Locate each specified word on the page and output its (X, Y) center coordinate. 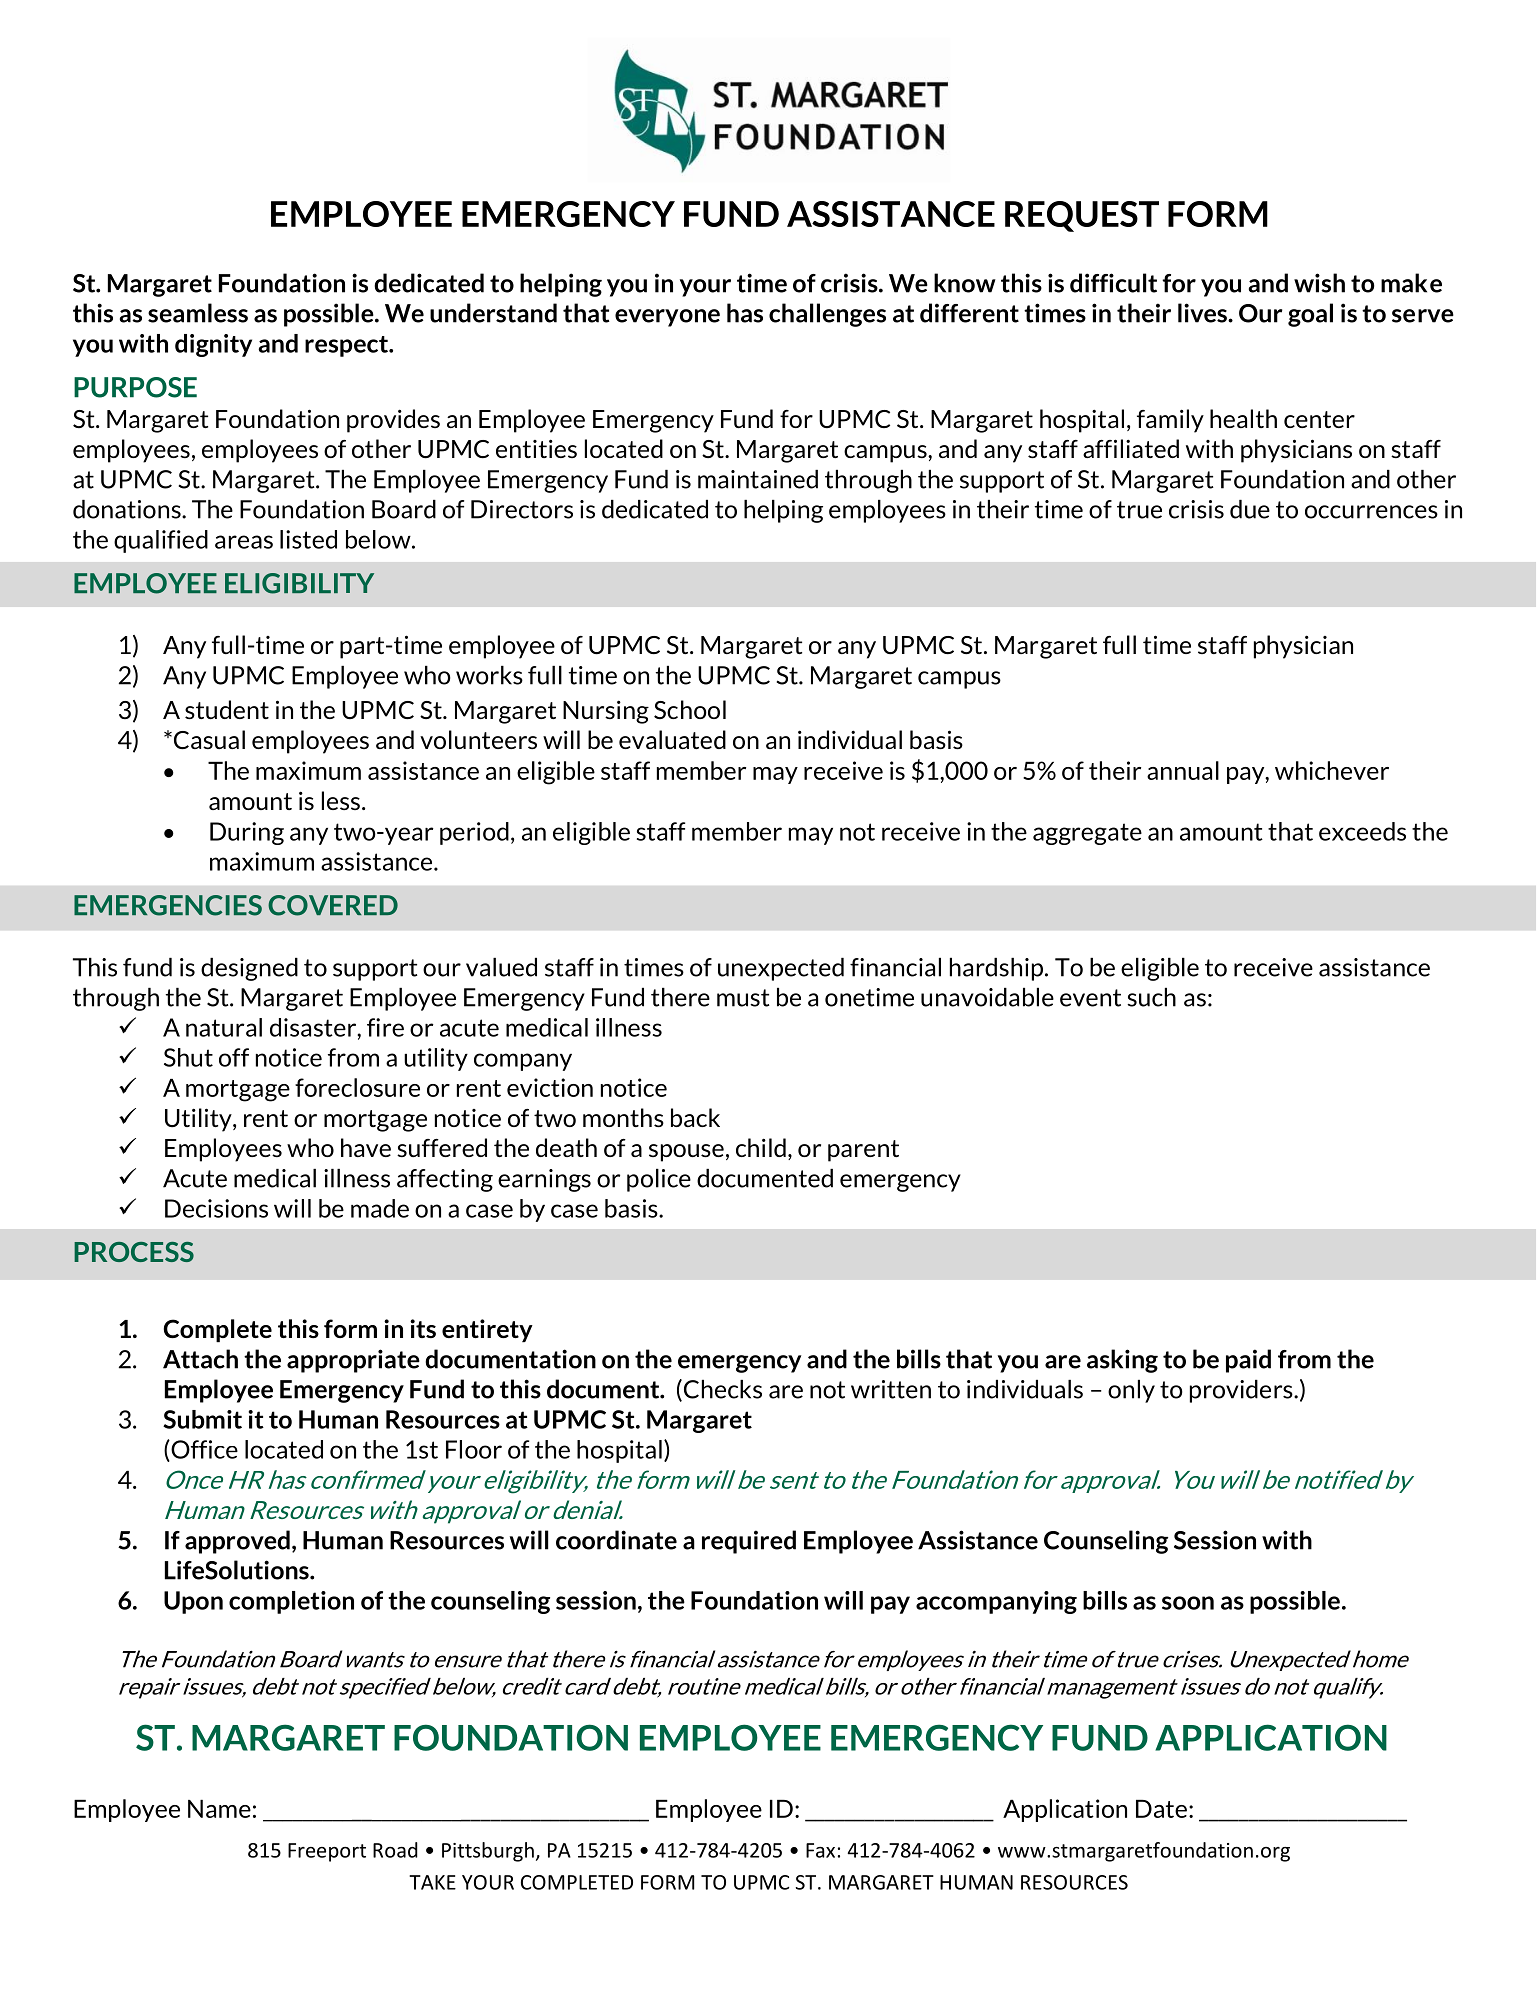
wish (1319, 283)
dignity (213, 345)
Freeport (327, 1852)
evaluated (672, 739)
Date (1161, 1809)
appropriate (353, 1361)
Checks (723, 1389)
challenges (827, 315)
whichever (1332, 770)
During (247, 833)
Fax (820, 1850)
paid (1248, 1361)
